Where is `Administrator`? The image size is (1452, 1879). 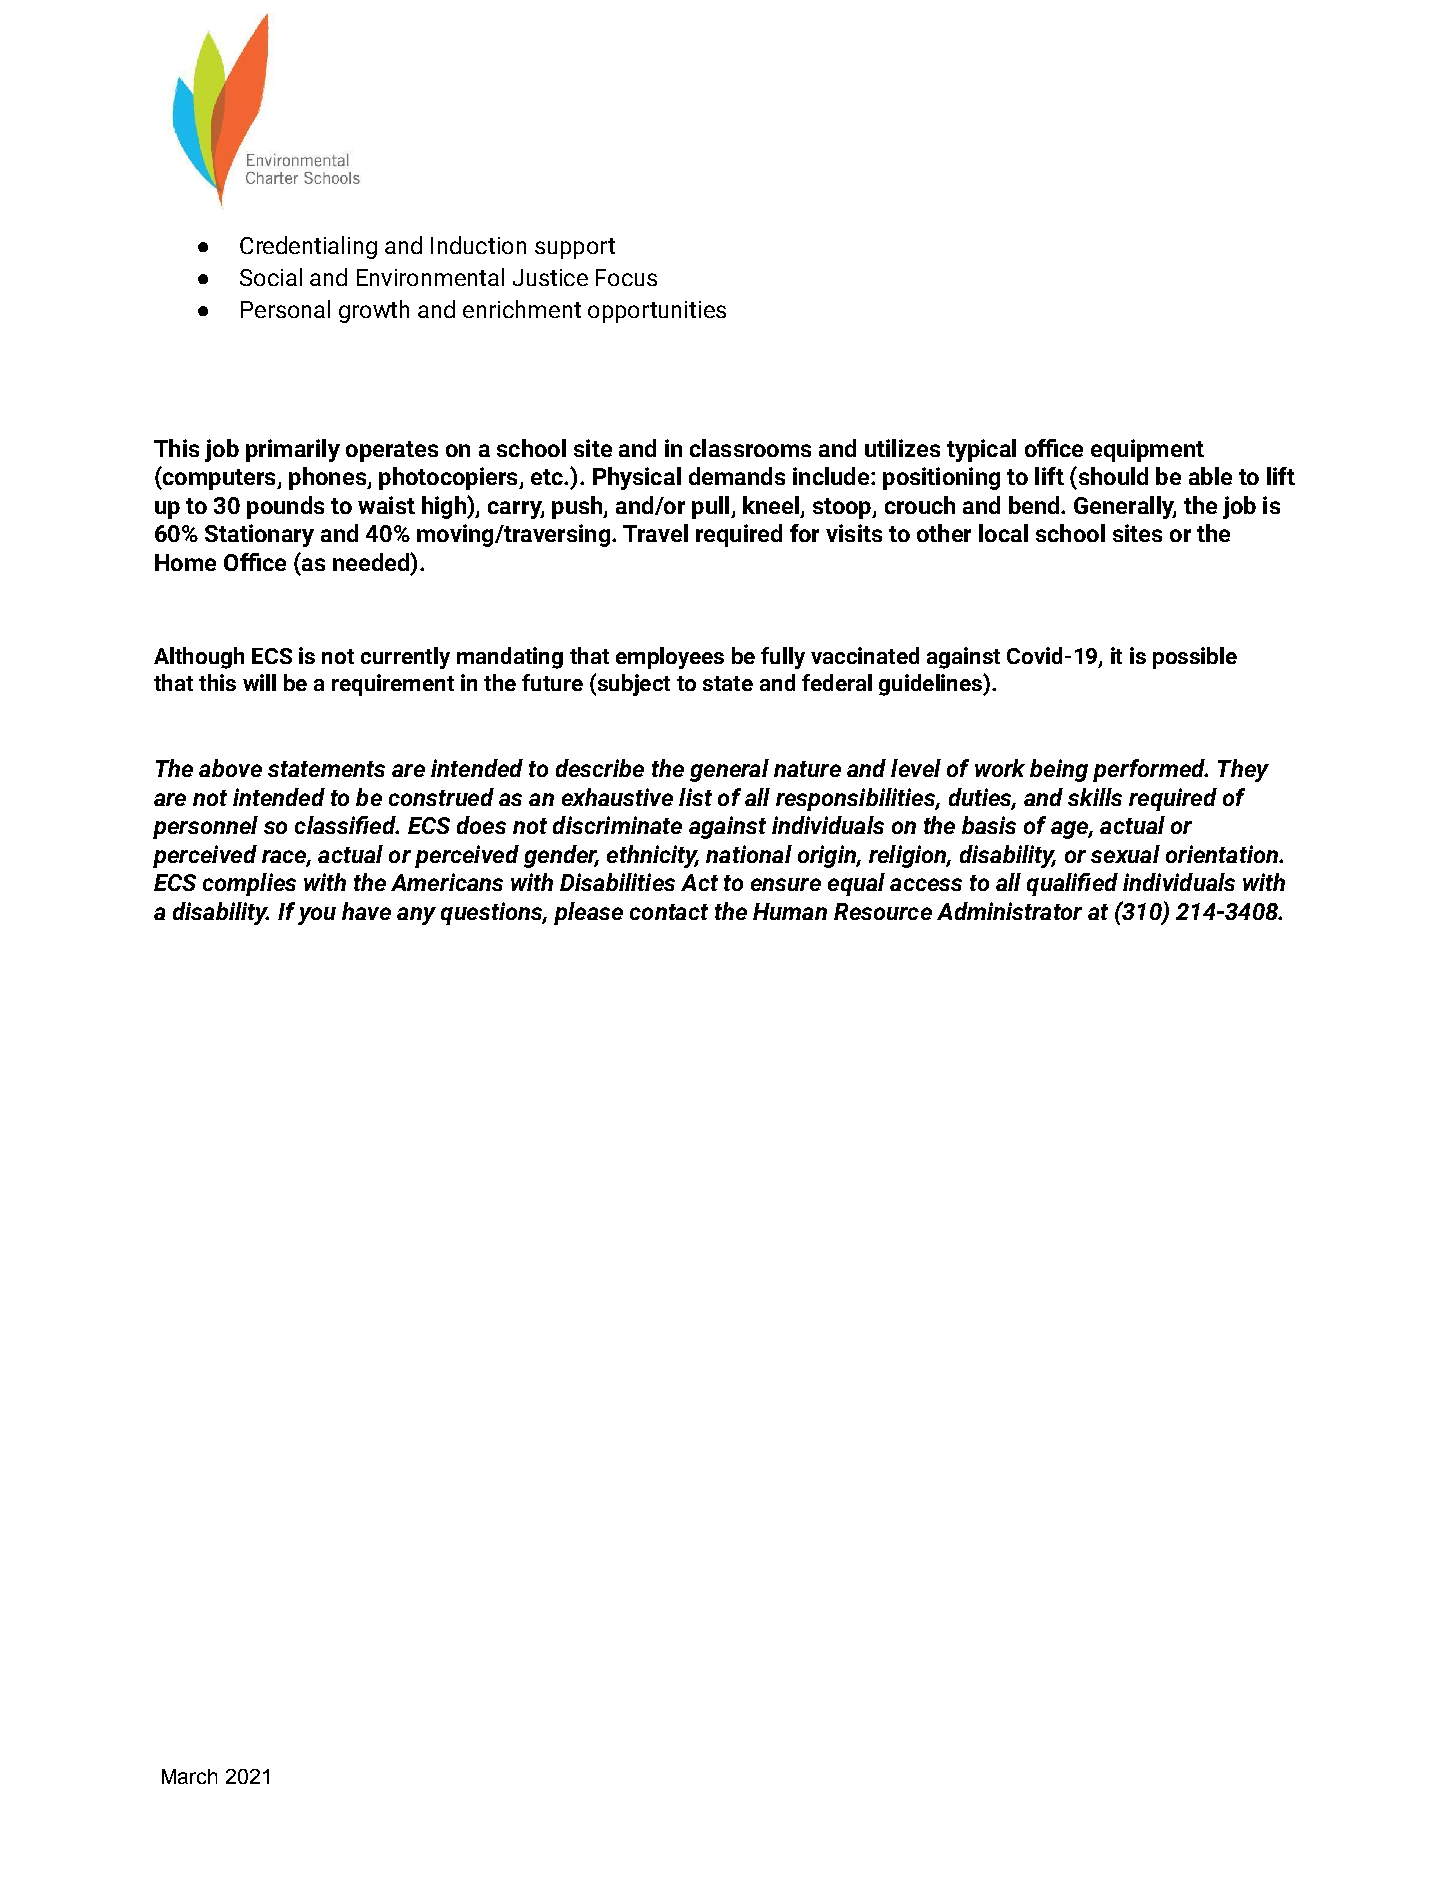
Administrator is located at coordinates (1009, 911).
